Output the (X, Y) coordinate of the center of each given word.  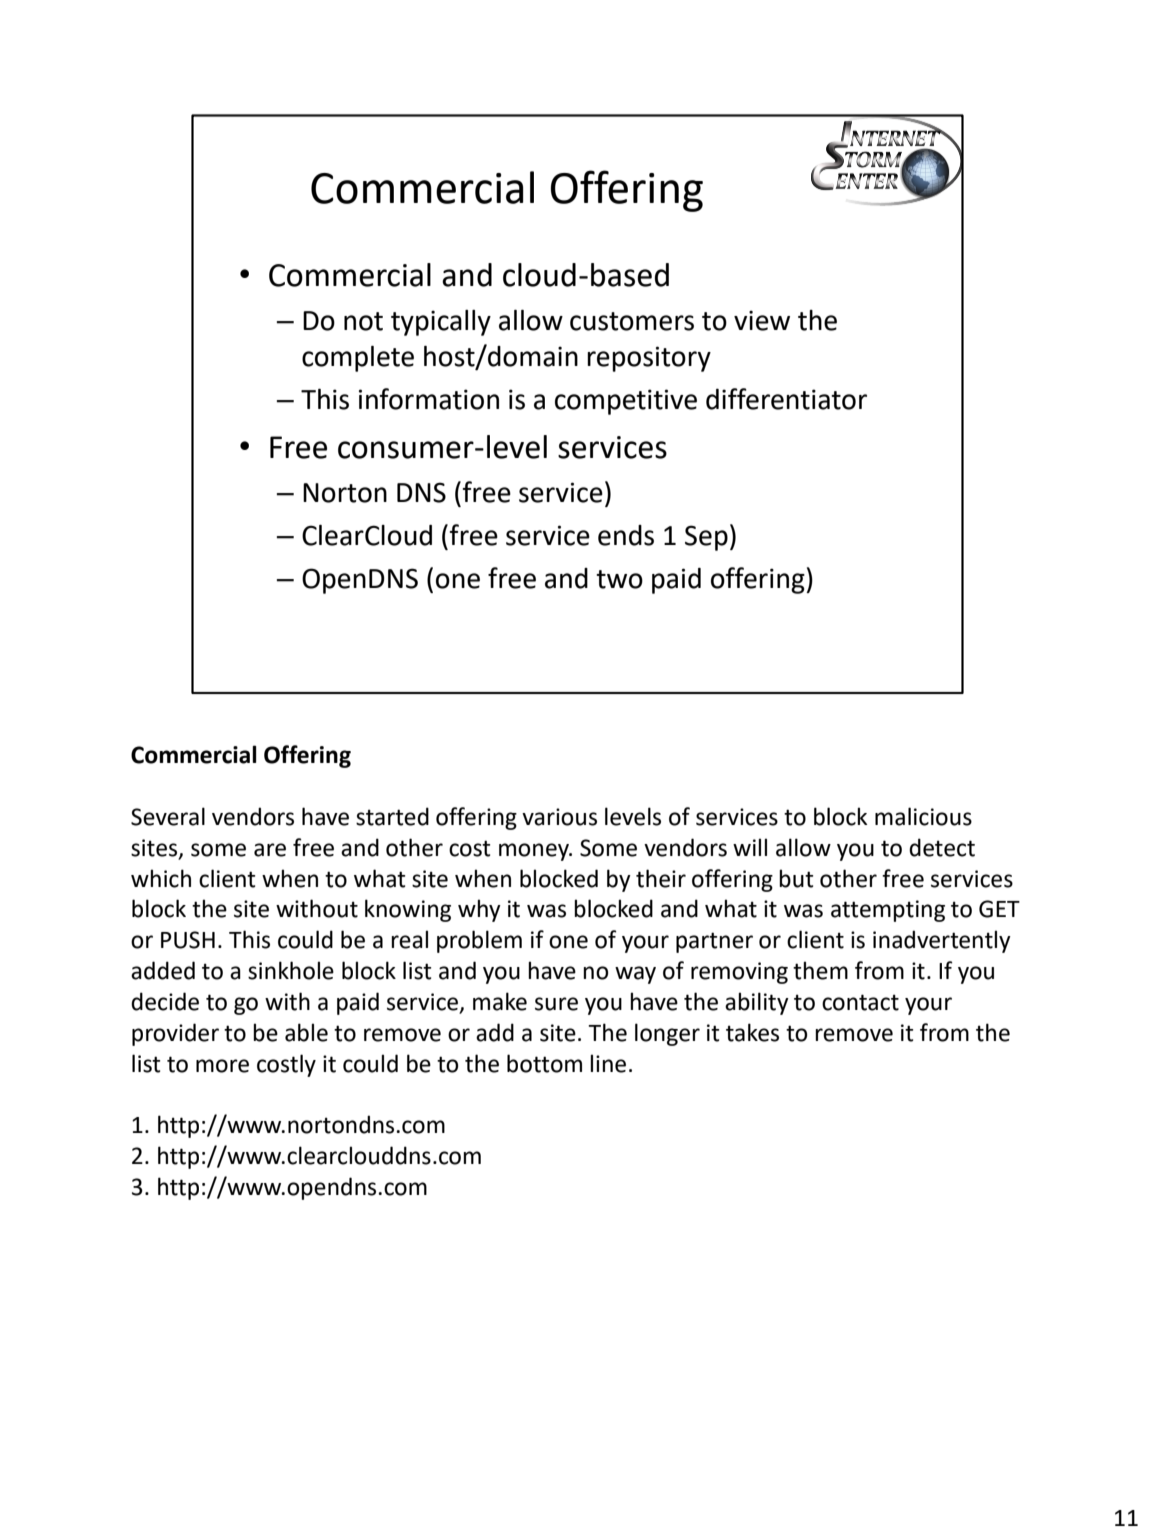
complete (358, 359)
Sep (706, 538)
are (270, 850)
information (429, 399)
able (306, 1032)
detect (942, 847)
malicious (923, 816)
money (535, 852)
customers (632, 321)
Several (168, 816)
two (619, 579)
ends (626, 535)
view (762, 320)
